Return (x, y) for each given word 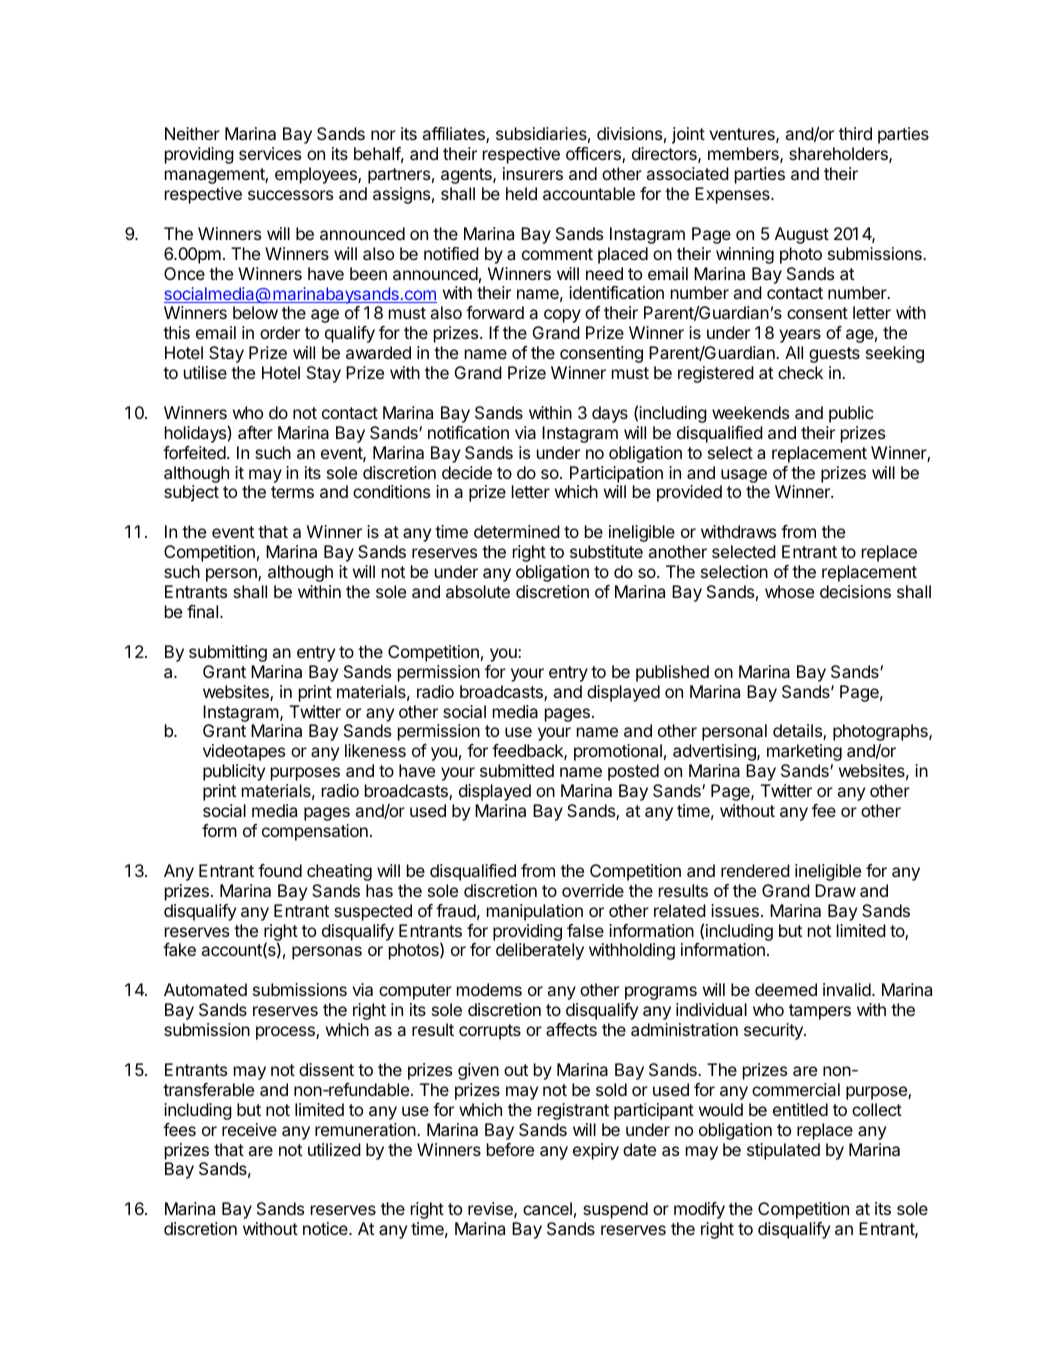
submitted (517, 770)
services (270, 153)
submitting (228, 653)
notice (326, 1228)
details (798, 732)
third (855, 133)
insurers (533, 173)
